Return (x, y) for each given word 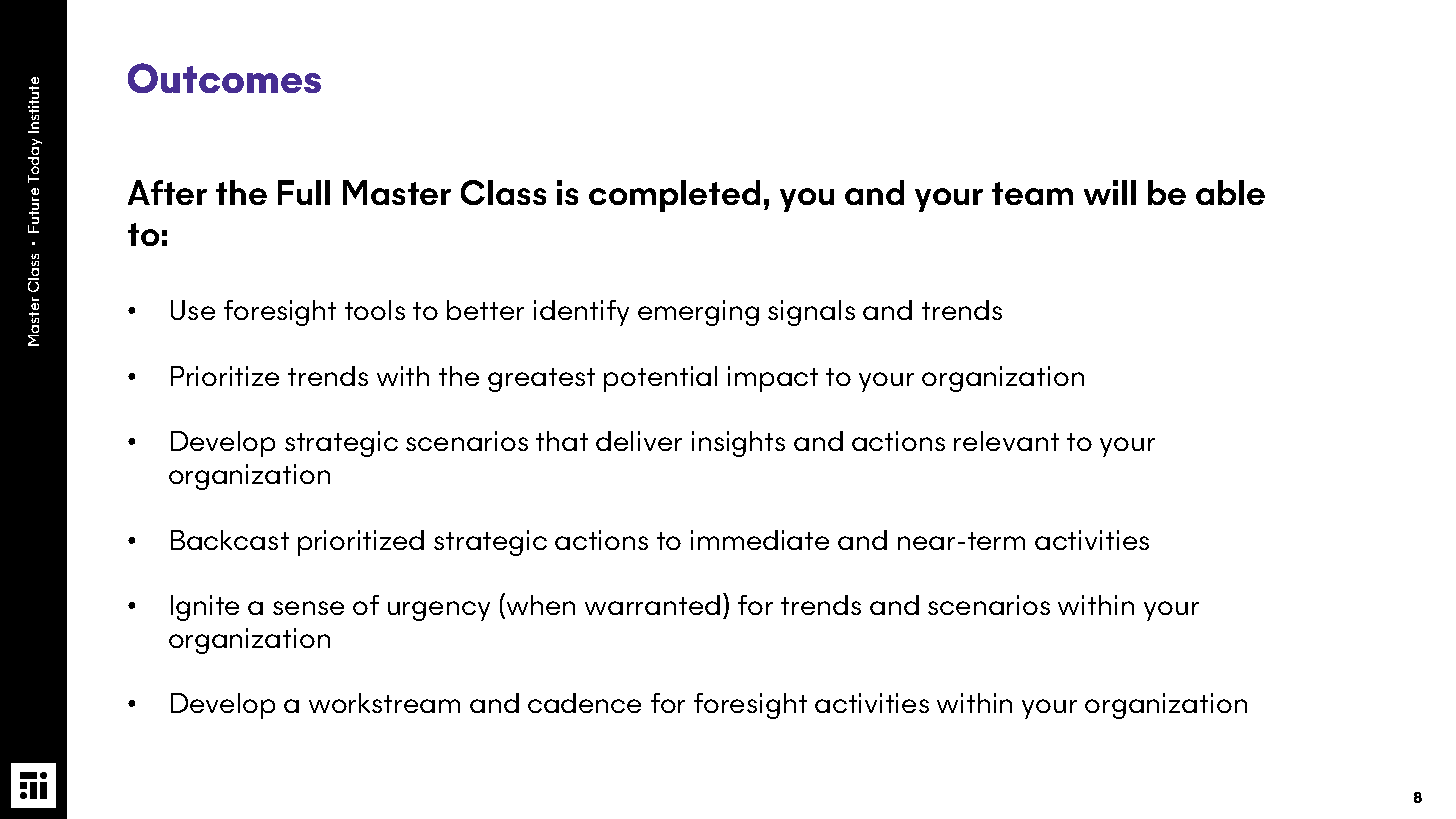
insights (738, 444)
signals (811, 313)
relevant (1006, 441)
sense (308, 608)
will (1110, 192)
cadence (584, 703)
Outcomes (224, 78)
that (562, 441)
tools (375, 310)
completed (674, 196)
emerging (698, 313)
